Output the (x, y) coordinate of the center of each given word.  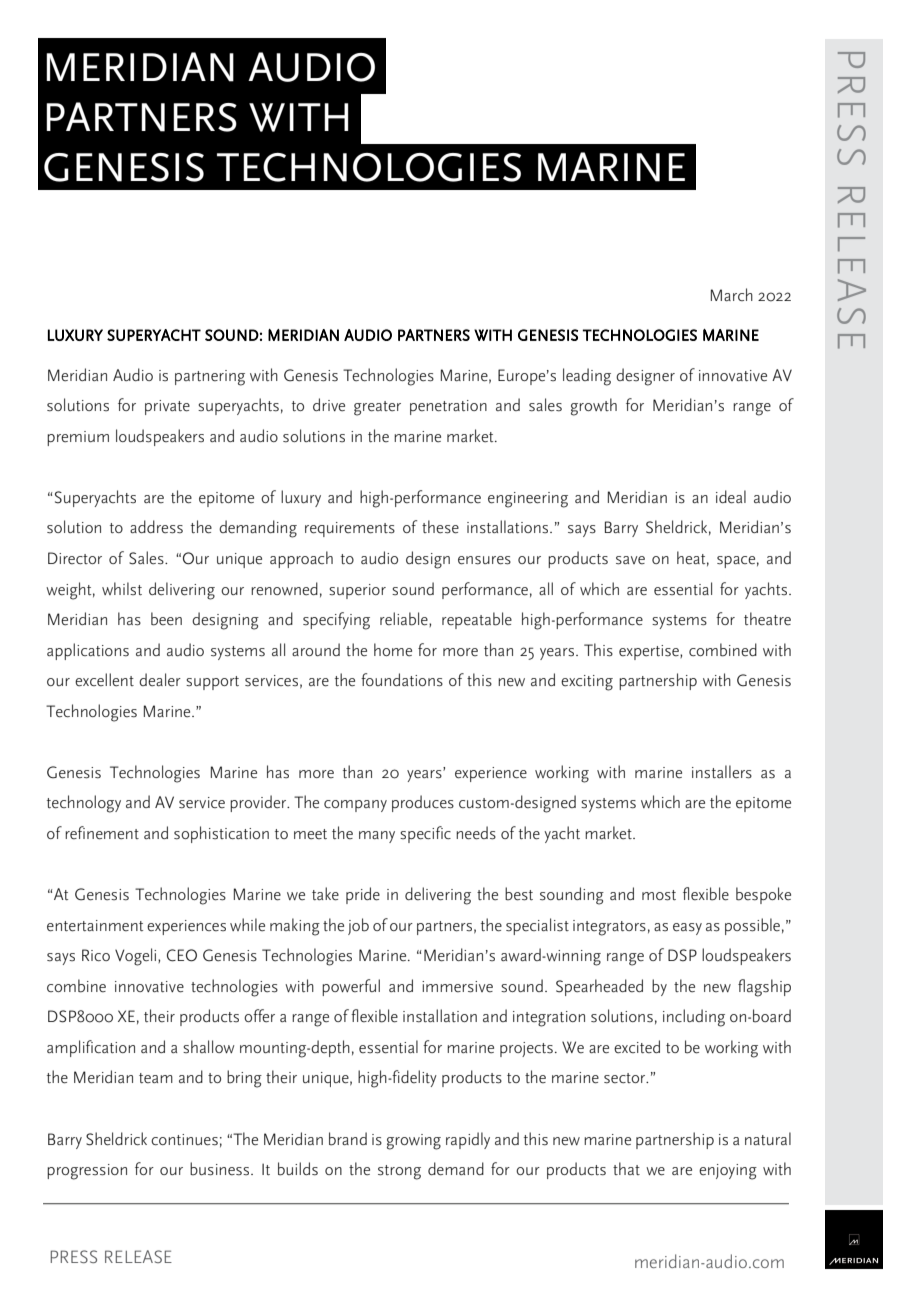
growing (414, 1142)
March (732, 294)
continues (184, 1140)
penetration (448, 407)
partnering (210, 378)
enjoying (728, 1172)
